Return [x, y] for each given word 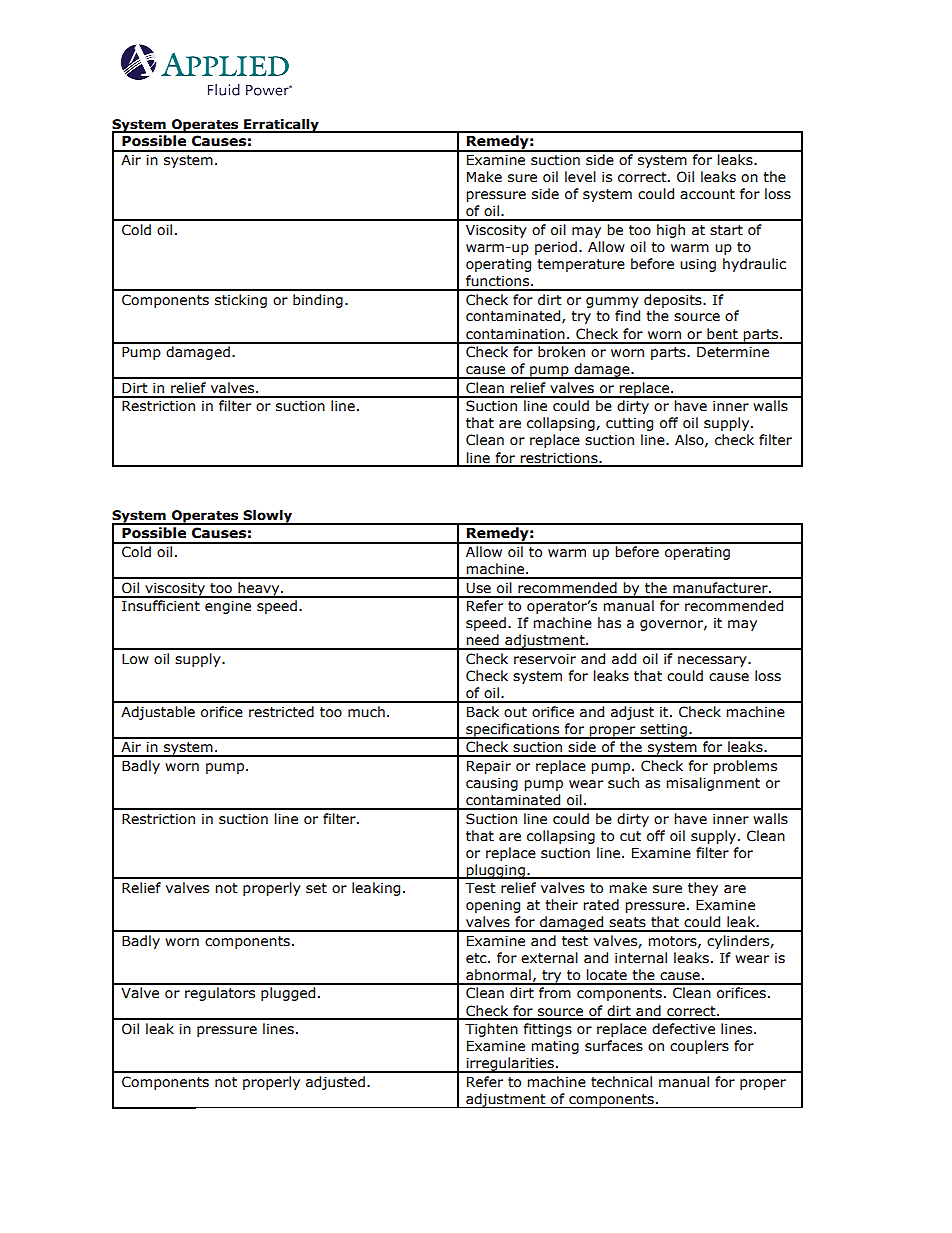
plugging [496, 871]
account [707, 194]
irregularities [510, 1065]
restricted [281, 712]
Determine [733, 352]
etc [477, 958]
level [580, 177]
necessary [713, 661]
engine [228, 607]
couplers [699, 1047]
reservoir [545, 659]
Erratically [281, 126]
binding [318, 301]
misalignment [713, 784]
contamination [515, 334]
